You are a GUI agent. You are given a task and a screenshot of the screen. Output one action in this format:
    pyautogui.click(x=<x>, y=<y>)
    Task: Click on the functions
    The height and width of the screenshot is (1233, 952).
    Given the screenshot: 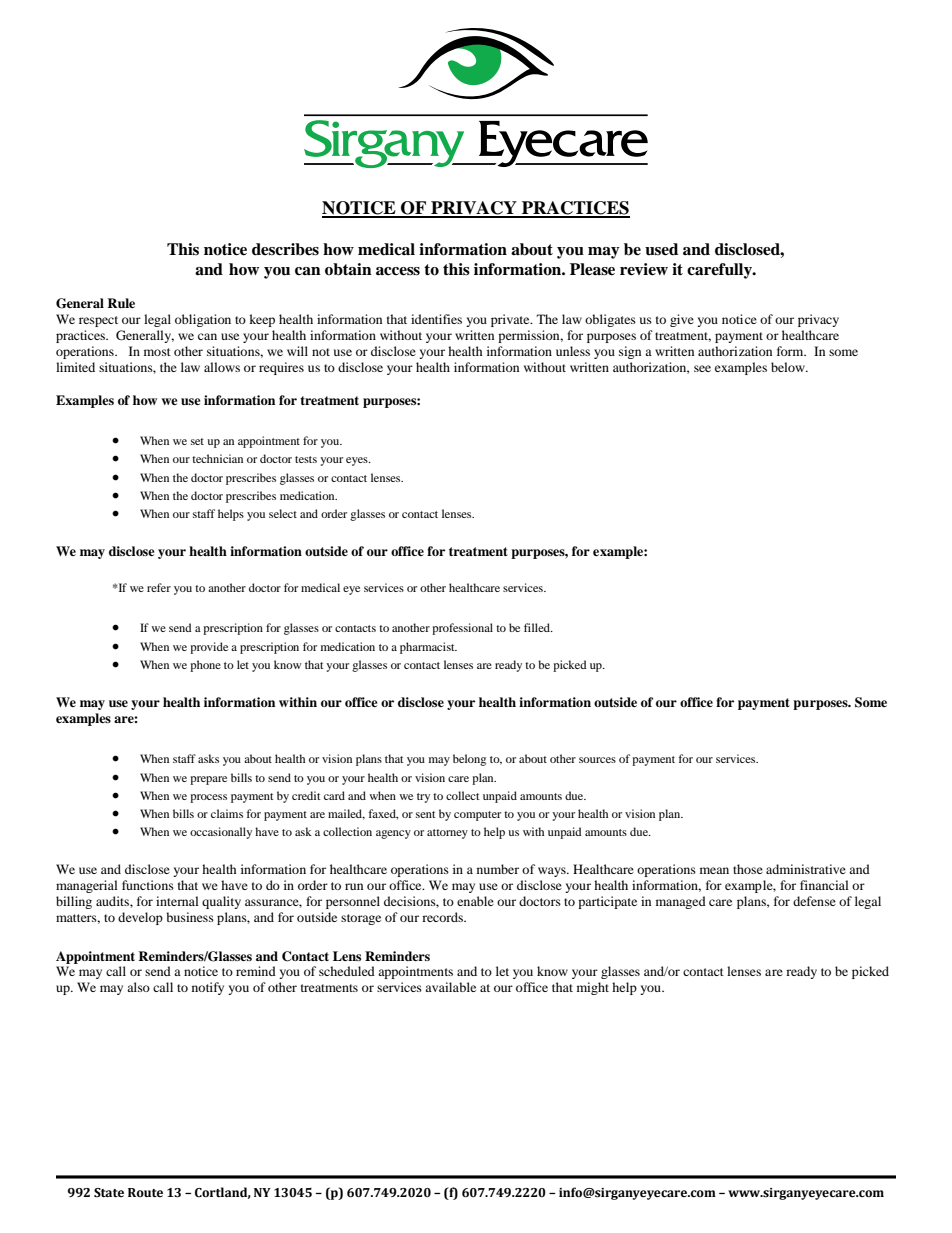 What is the action you would take?
    pyautogui.click(x=148, y=885)
